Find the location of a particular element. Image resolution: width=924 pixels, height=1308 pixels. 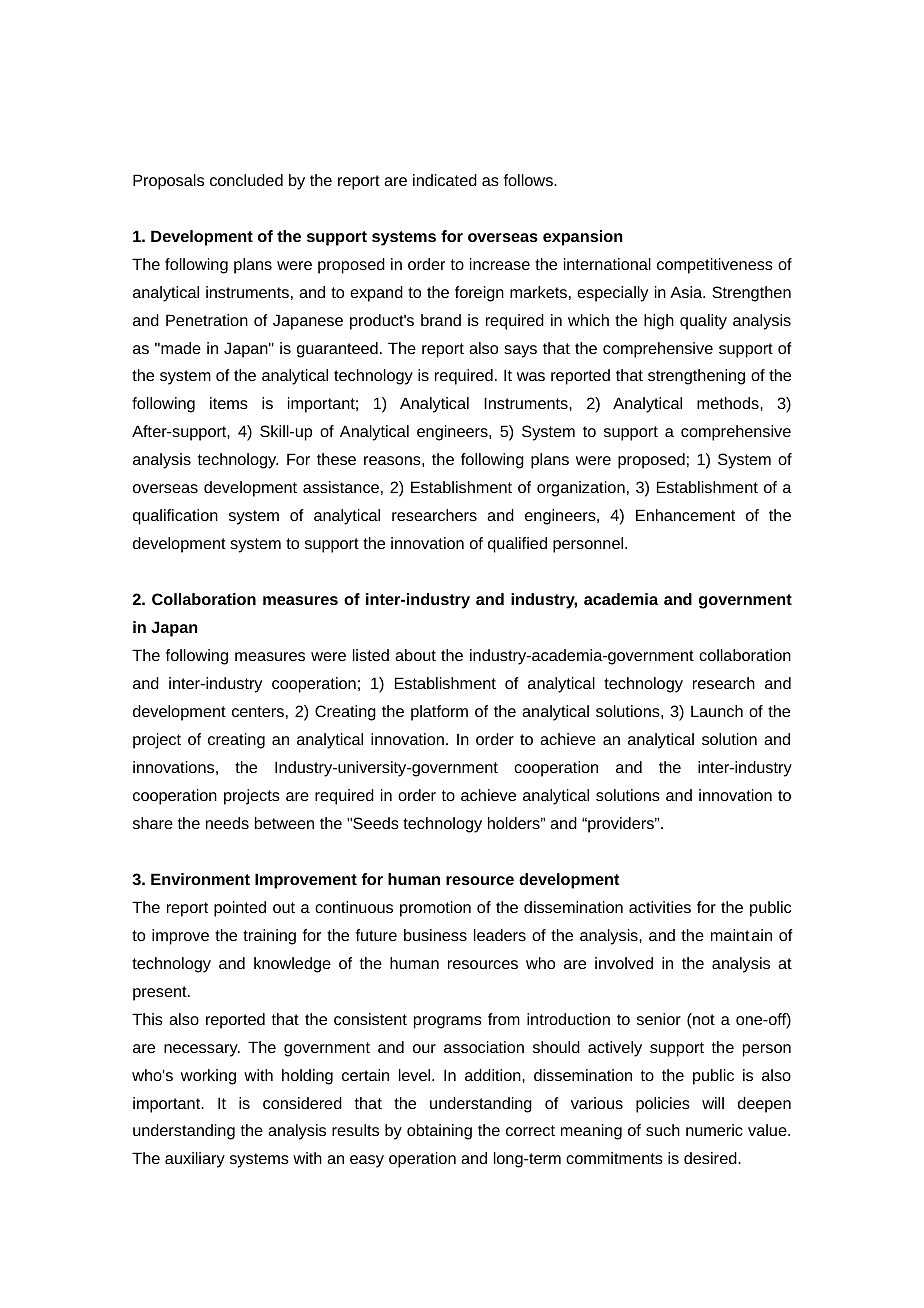

about is located at coordinates (415, 655).
